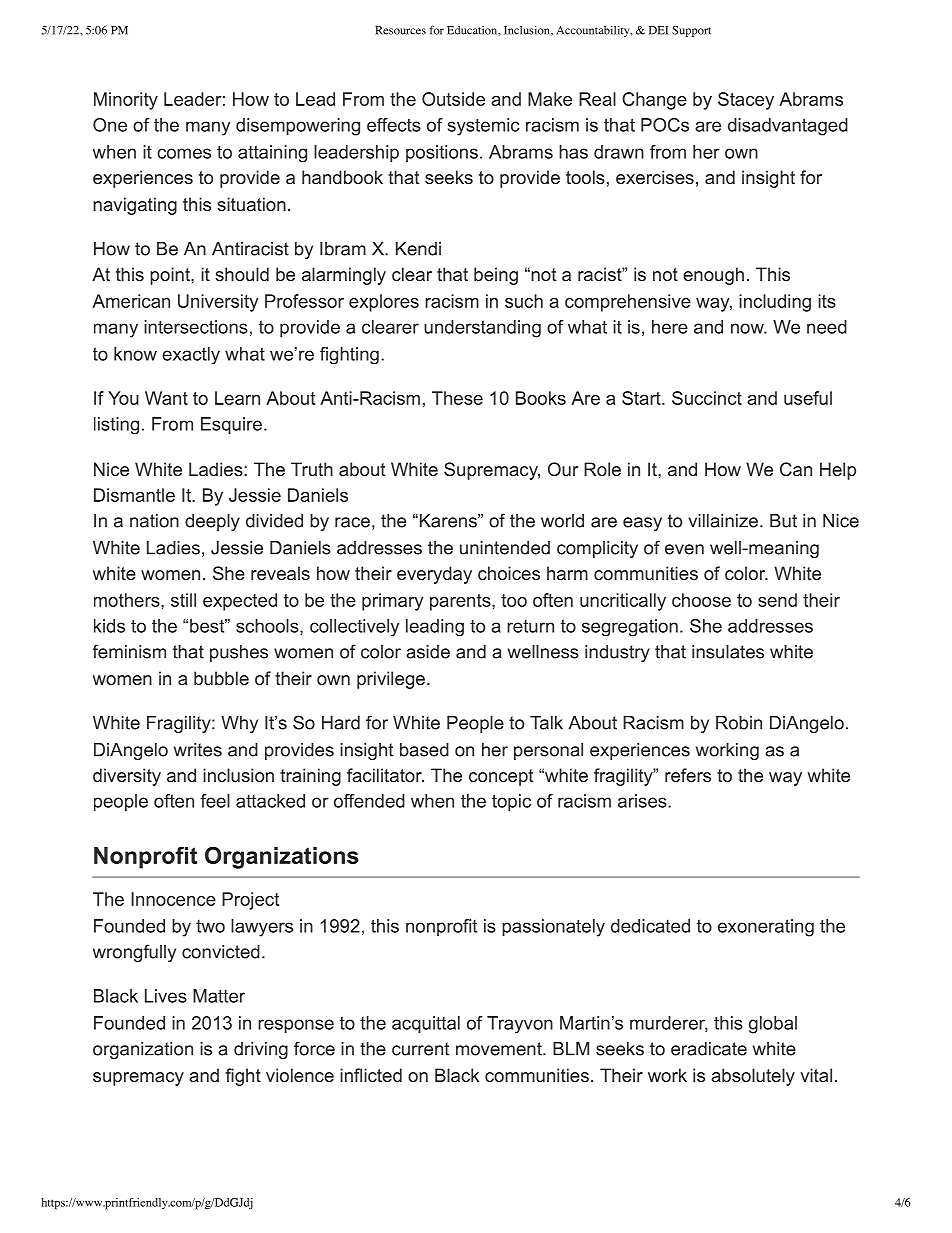  I want to click on Outside, so click(453, 99).
